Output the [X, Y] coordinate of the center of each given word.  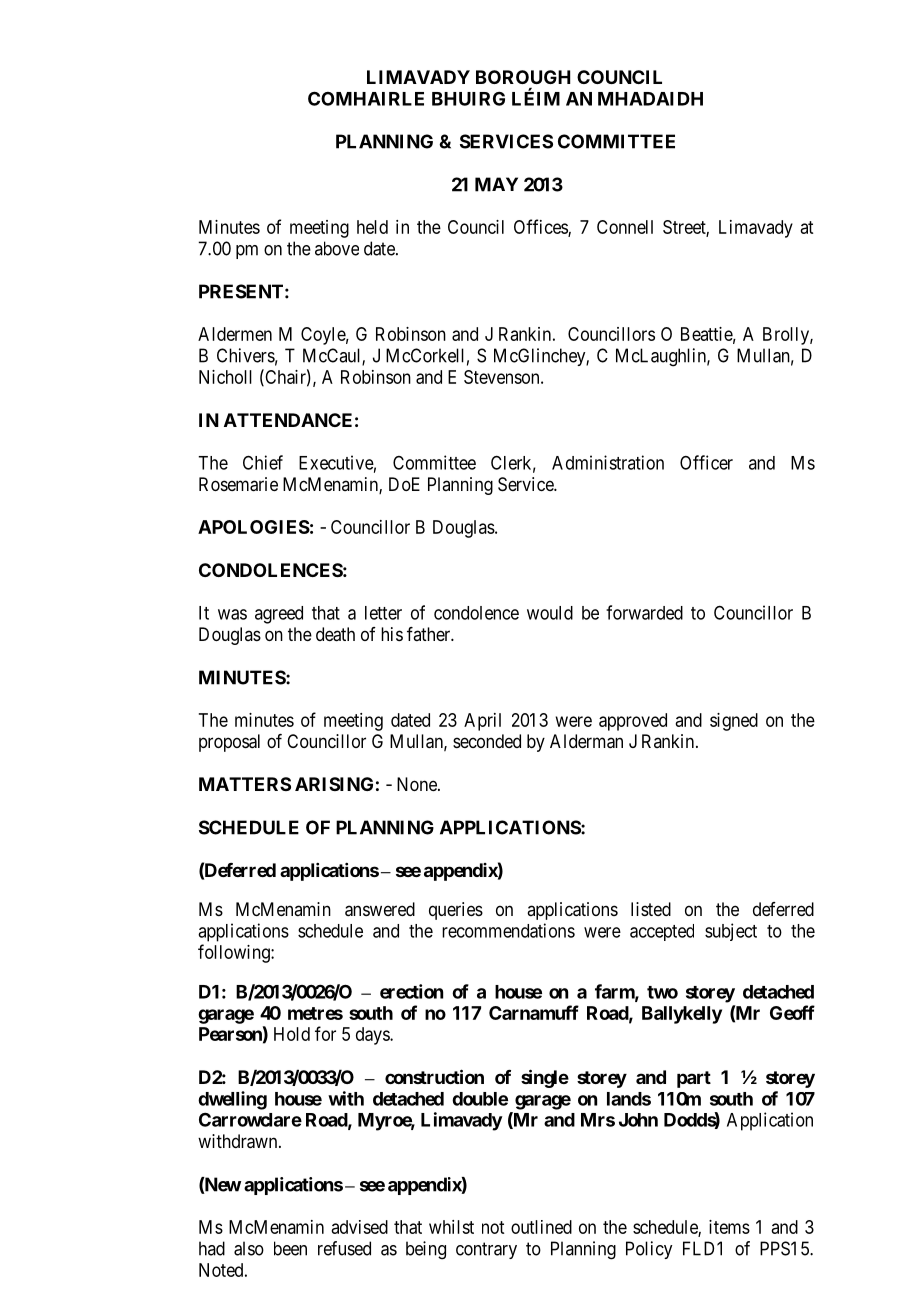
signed [734, 722]
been [290, 1248]
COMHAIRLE [366, 98]
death [335, 634]
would [550, 613]
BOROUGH [523, 77]
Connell [625, 227]
